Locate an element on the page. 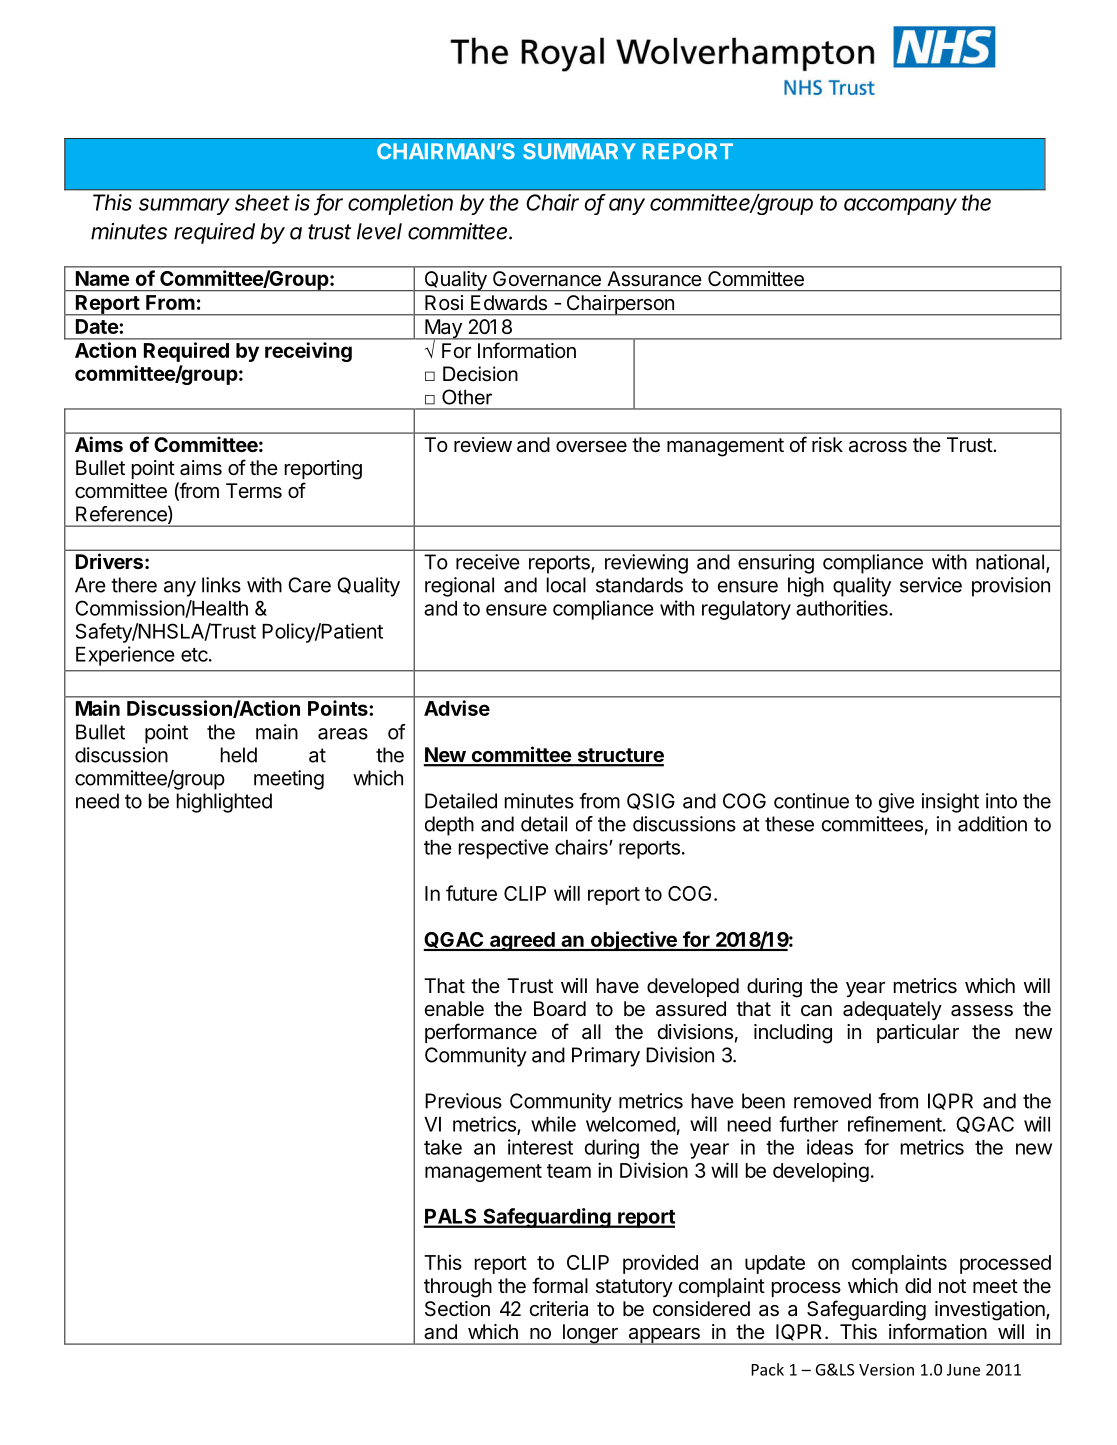 This document has width=1117, height=1445. Section is located at coordinates (457, 1309).
